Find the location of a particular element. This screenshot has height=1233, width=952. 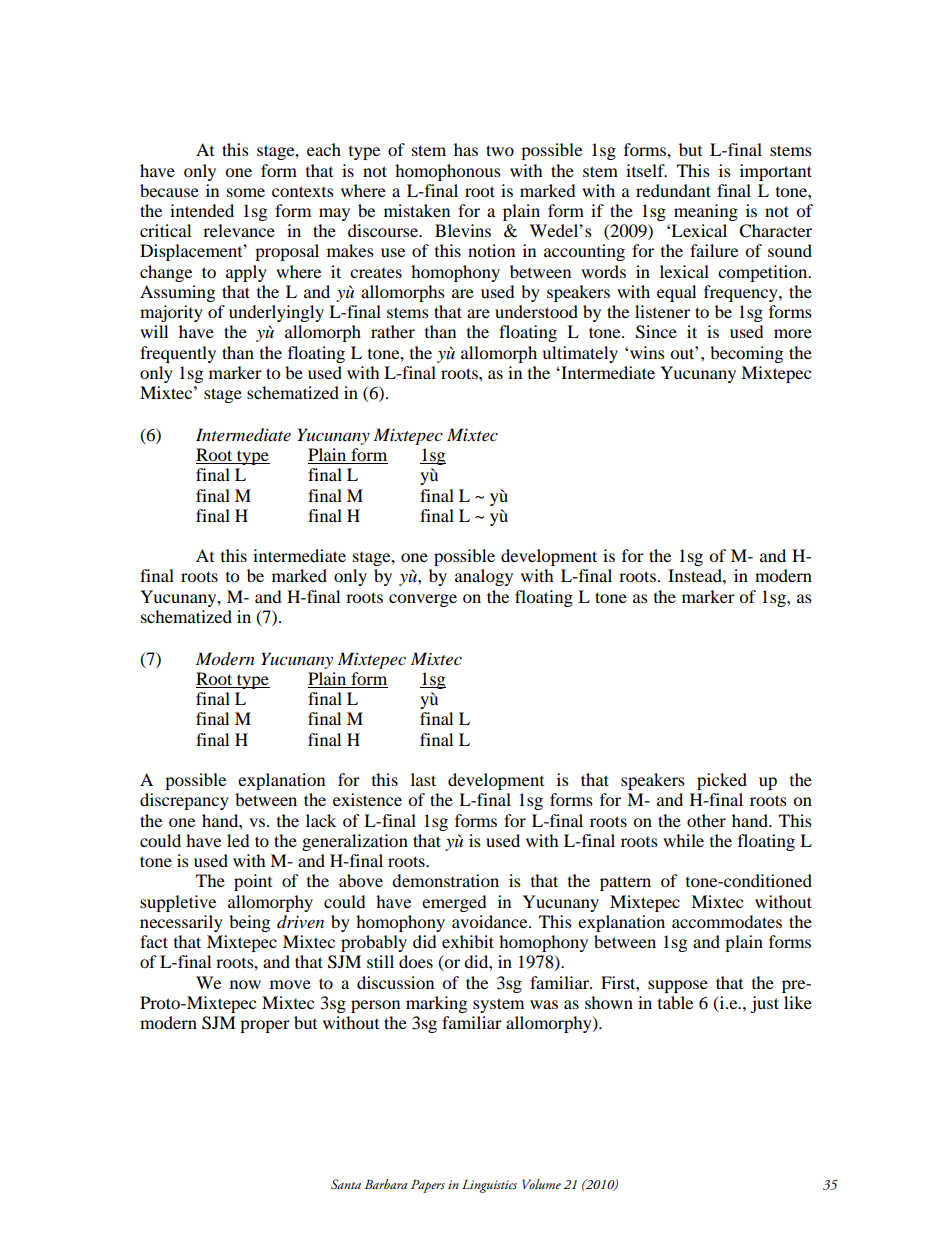

avoidance is located at coordinates (491, 921).
